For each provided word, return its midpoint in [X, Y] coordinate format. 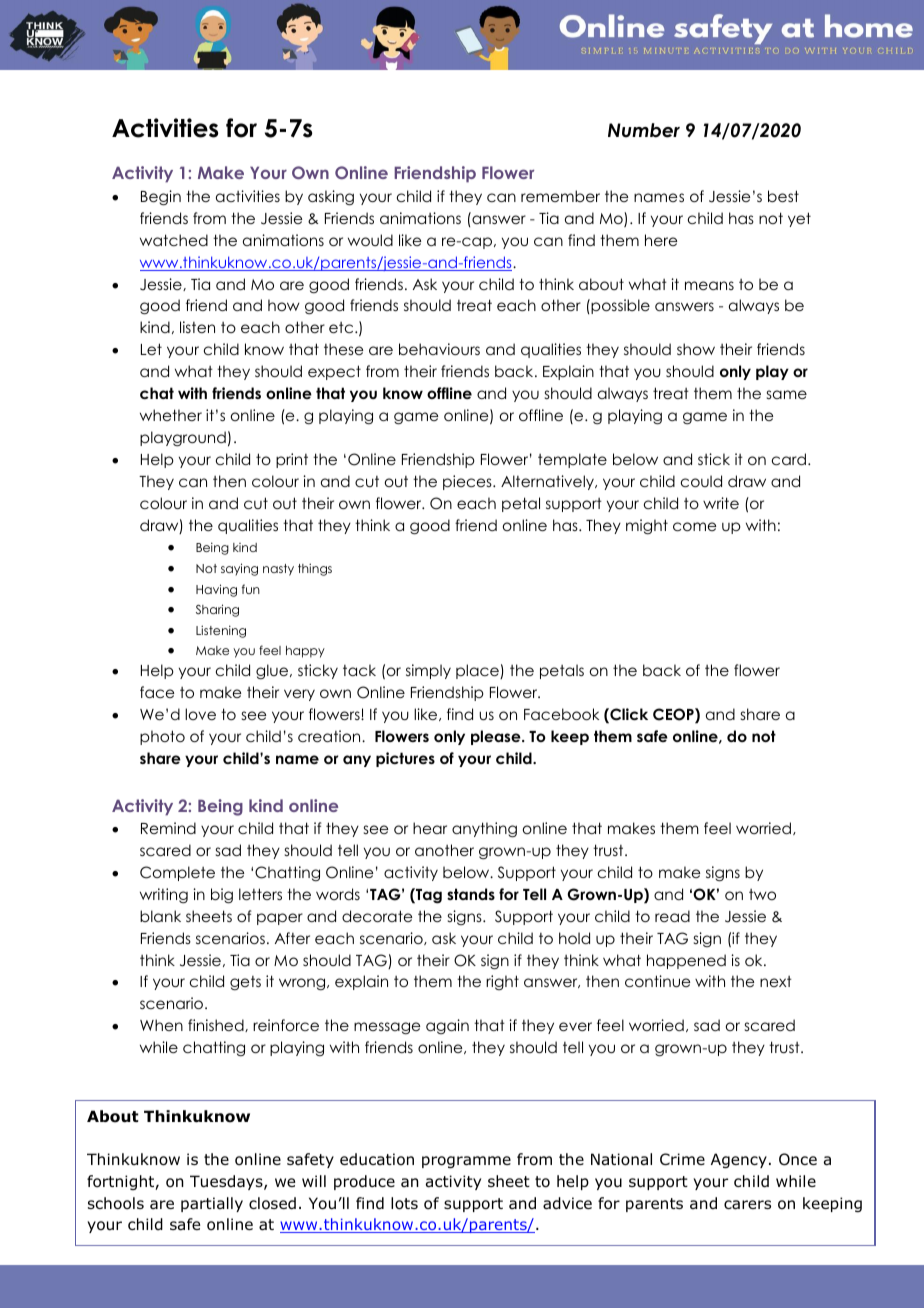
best [783, 196]
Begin [161, 198]
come [694, 526]
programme [466, 1162]
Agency [739, 1160]
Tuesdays [227, 1182]
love [200, 714]
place [478, 671]
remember [560, 196]
